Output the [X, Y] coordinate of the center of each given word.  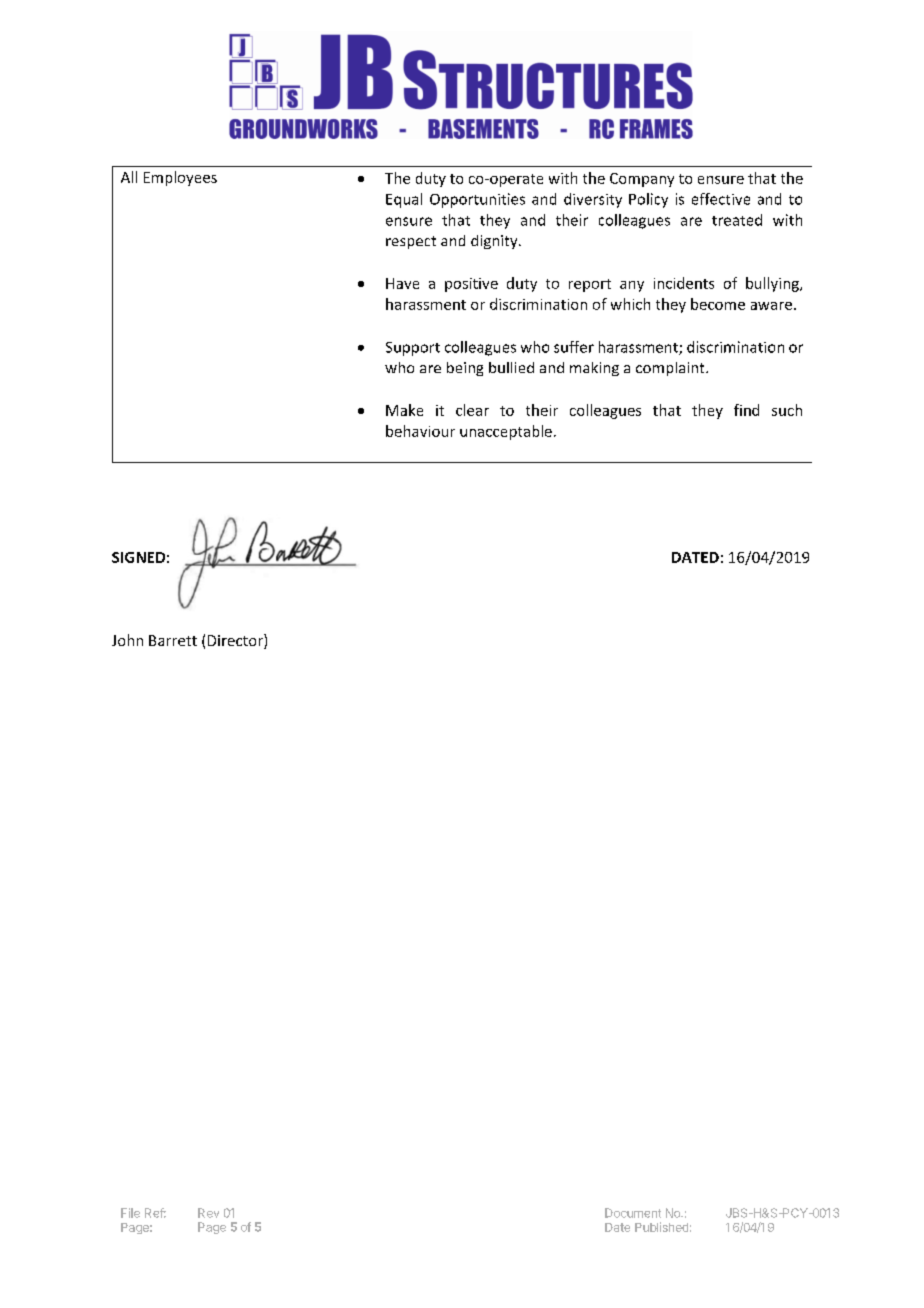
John [127, 640]
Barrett [173, 640]
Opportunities [477, 200]
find [746, 410]
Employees [180, 178]
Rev [208, 1213]
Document [633, 1213]
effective [721, 199]
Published [661, 1227]
